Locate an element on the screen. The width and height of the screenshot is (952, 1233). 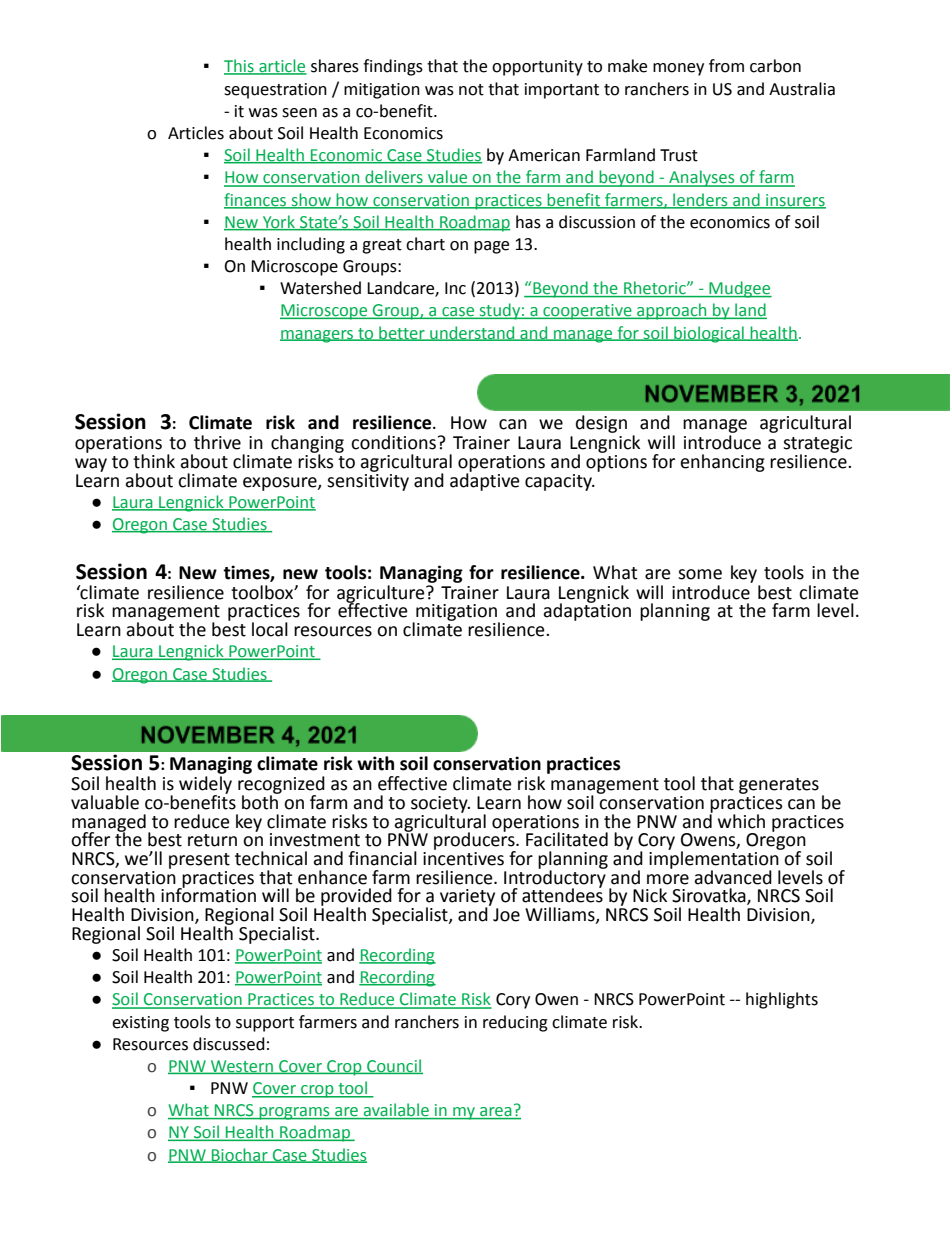
return is located at coordinates (212, 840).
